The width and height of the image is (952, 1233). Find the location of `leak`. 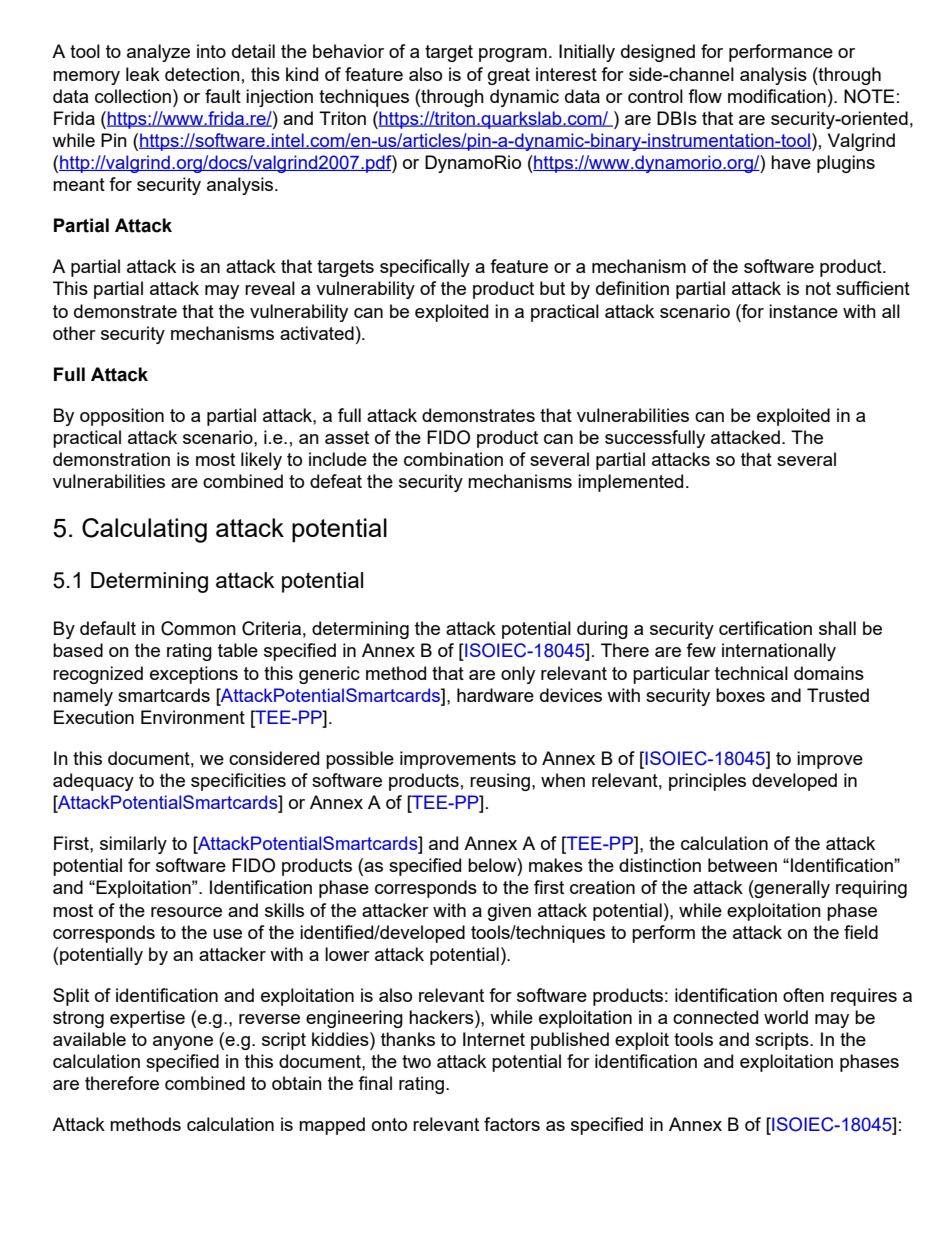

leak is located at coordinates (143, 74).
